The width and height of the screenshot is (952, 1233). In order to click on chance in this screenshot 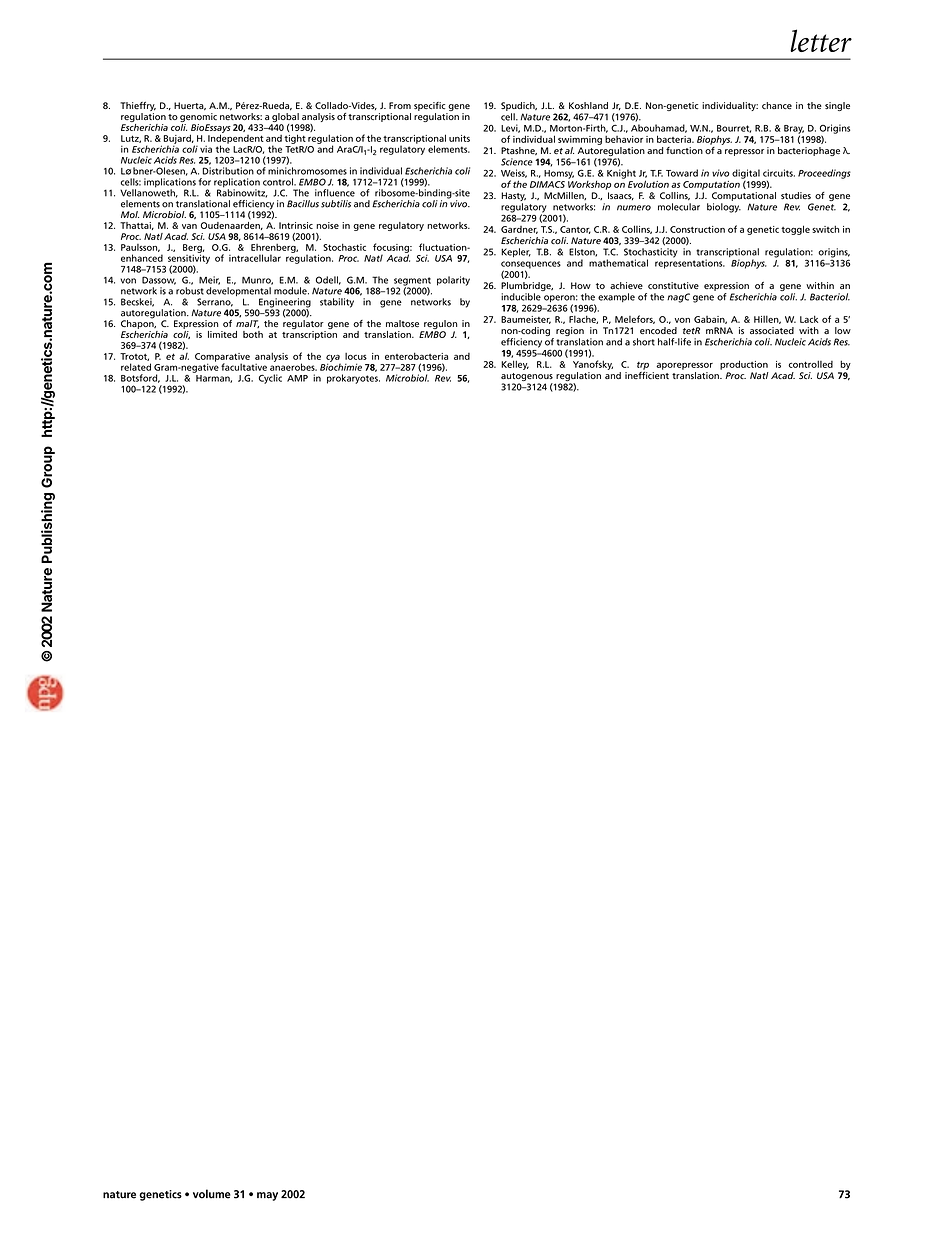, I will do `click(777, 105)`.
